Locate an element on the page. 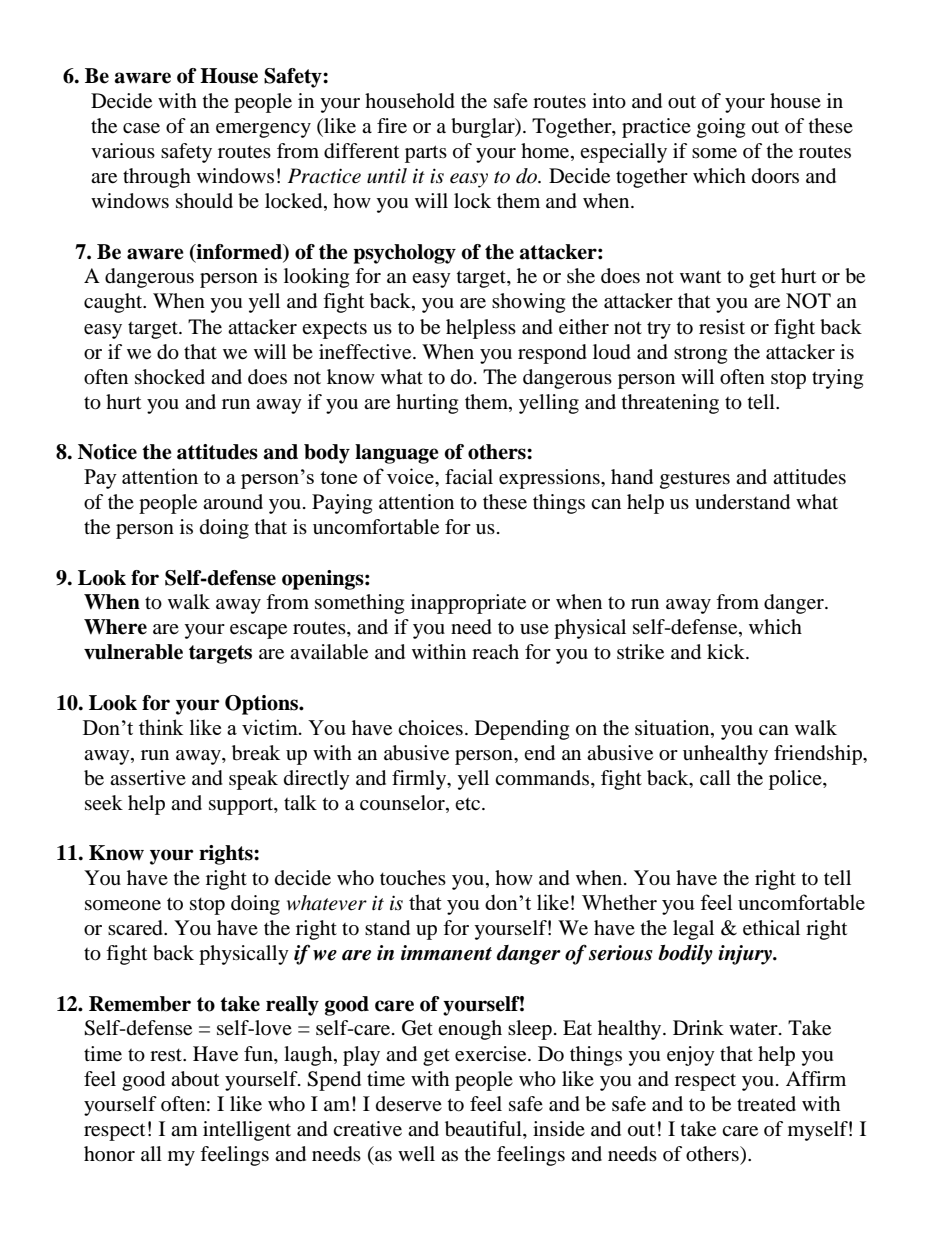  case is located at coordinates (141, 128).
